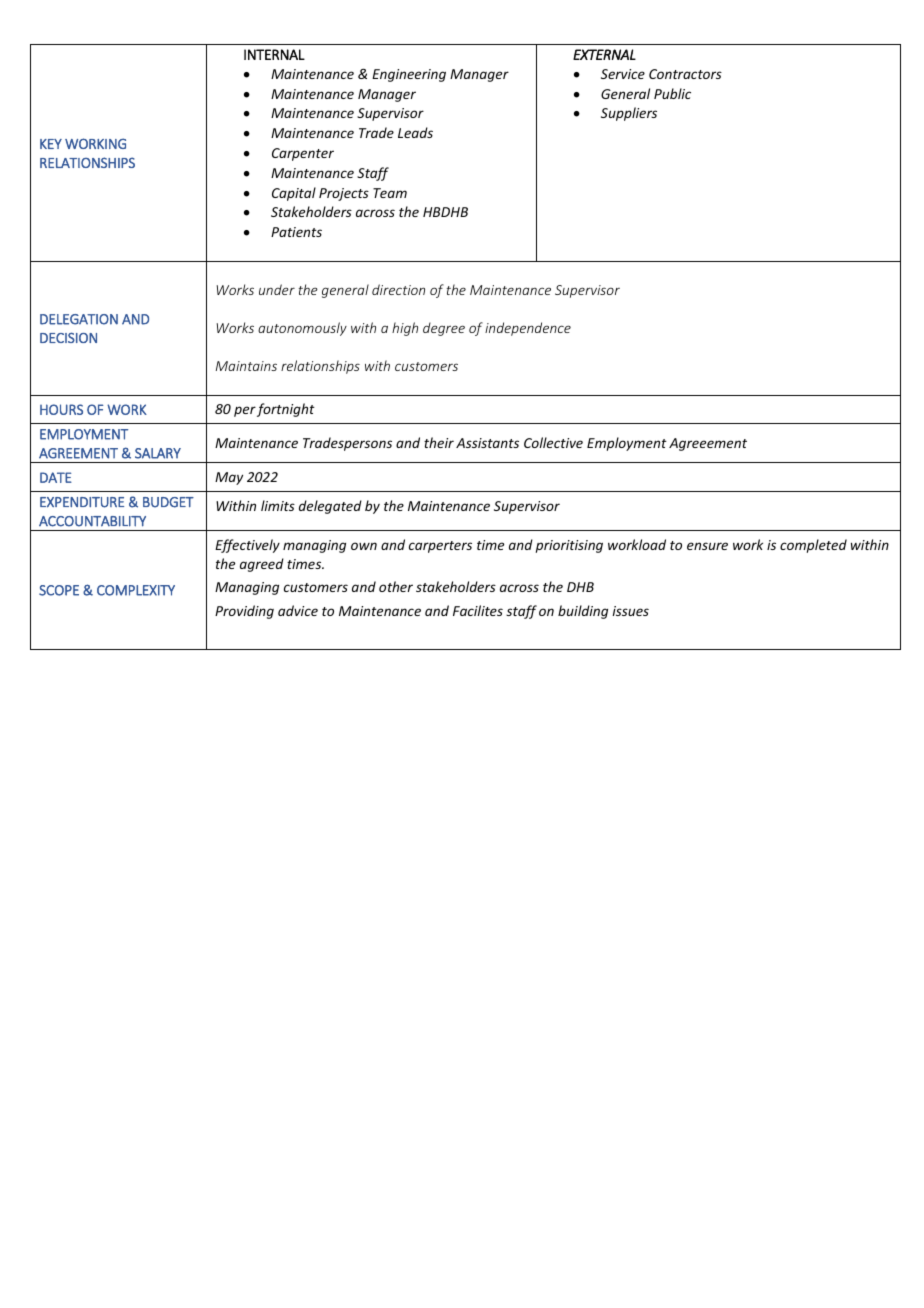 This screenshot has height=1308, width=924. I want to click on INTERNAL, so click(274, 54).
